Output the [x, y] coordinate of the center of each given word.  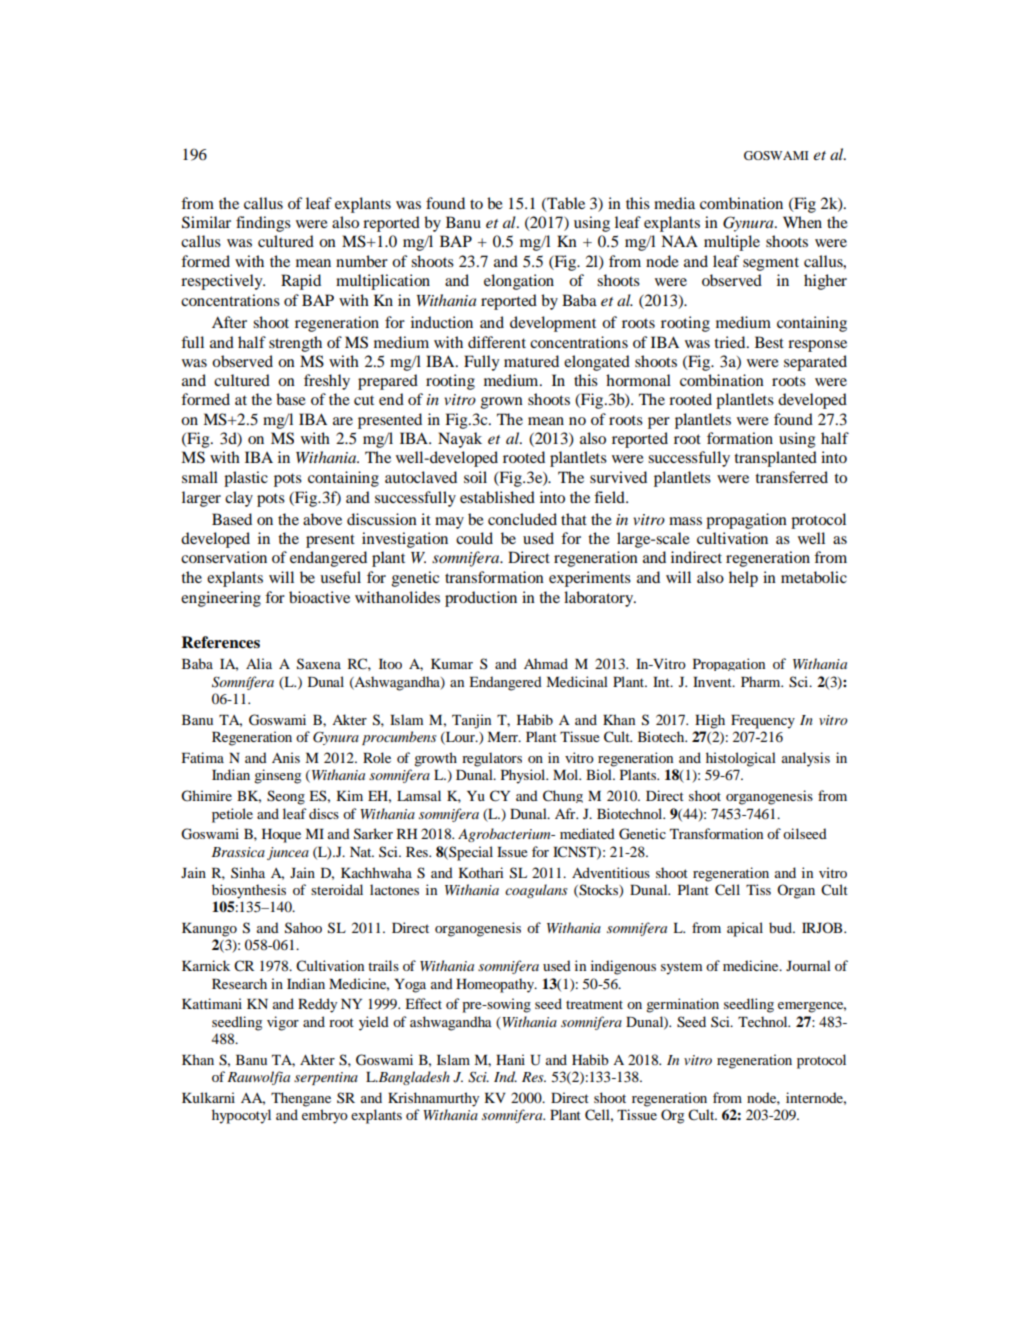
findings [263, 224]
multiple [732, 243]
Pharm [762, 681]
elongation [519, 282]
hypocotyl [241, 1116]
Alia [259, 663]
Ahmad [546, 663]
